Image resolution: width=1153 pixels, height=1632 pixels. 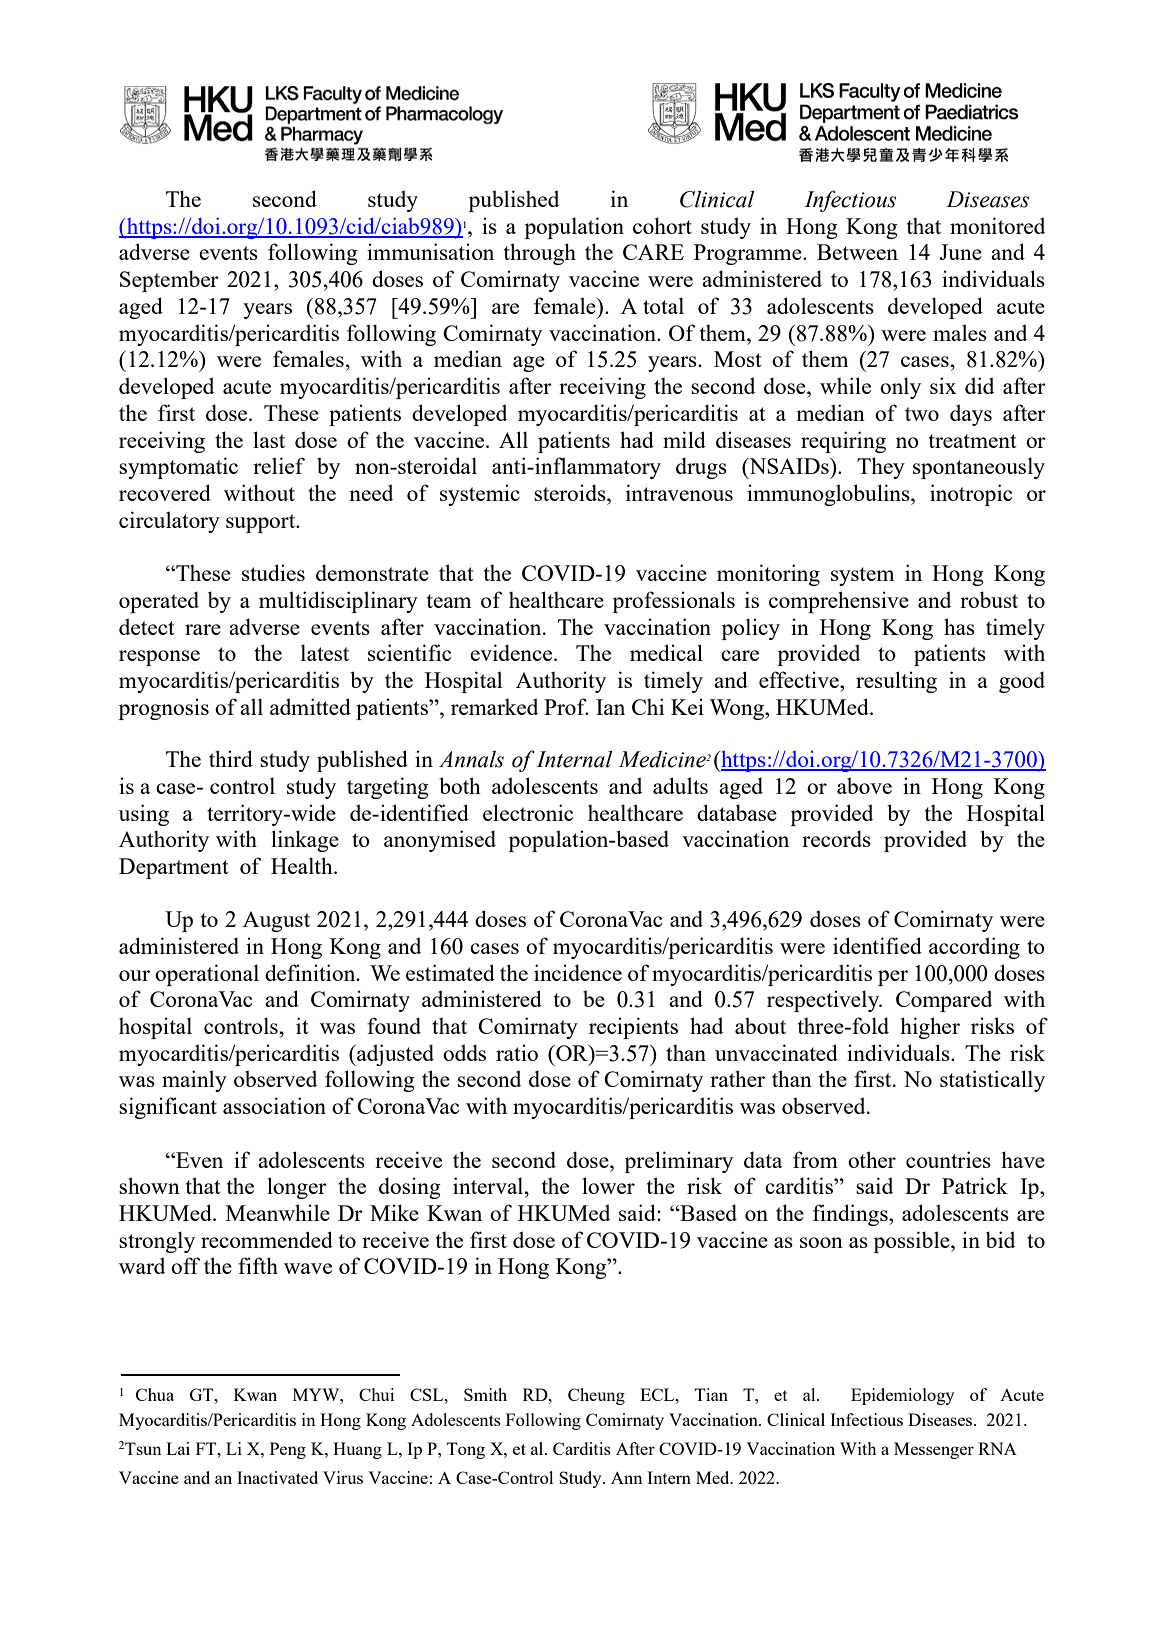 I want to click on higher, so click(x=930, y=1028).
